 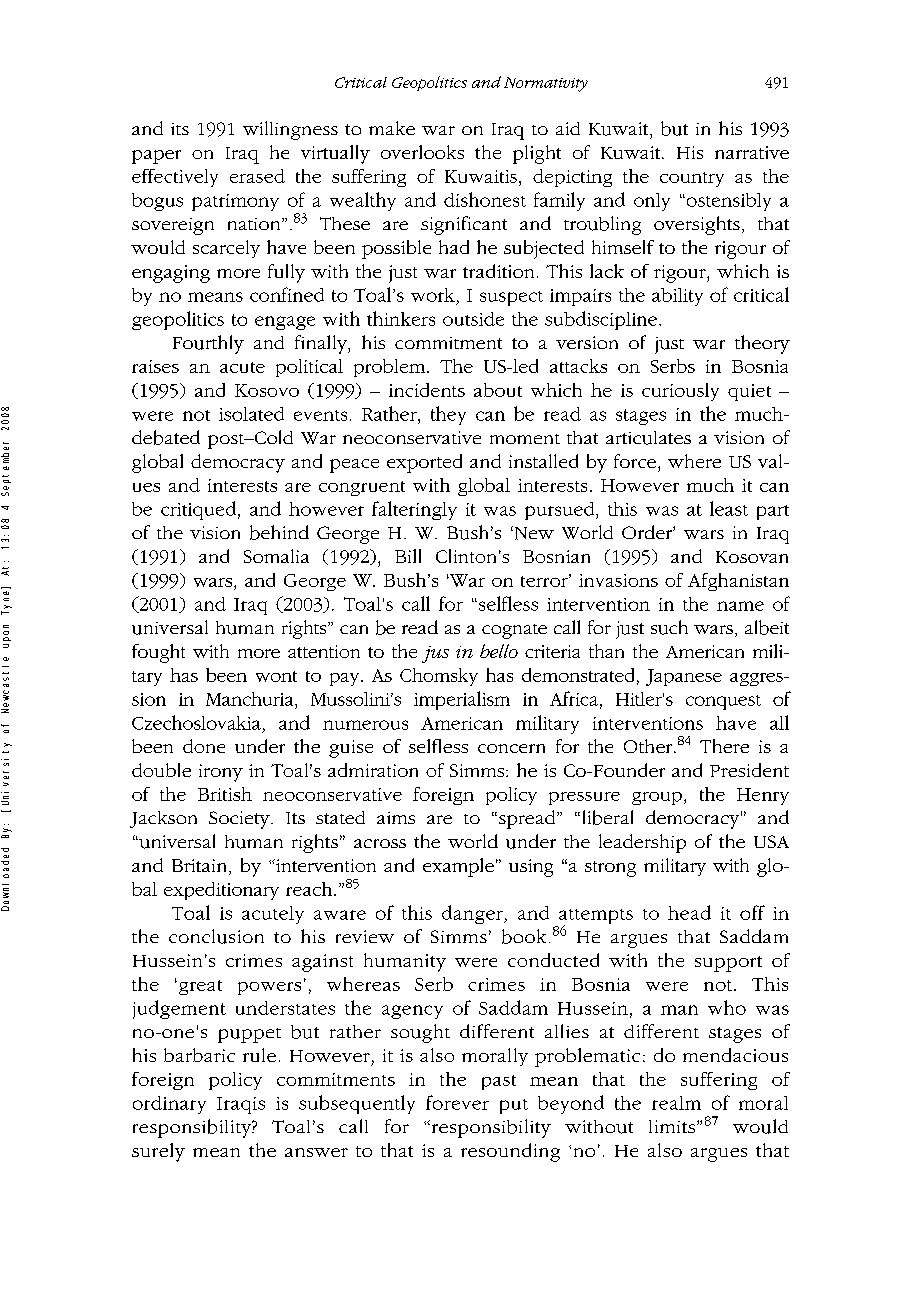 What do you see at coordinates (422, 152) in the screenshot?
I see `overlooks` at bounding box center [422, 152].
